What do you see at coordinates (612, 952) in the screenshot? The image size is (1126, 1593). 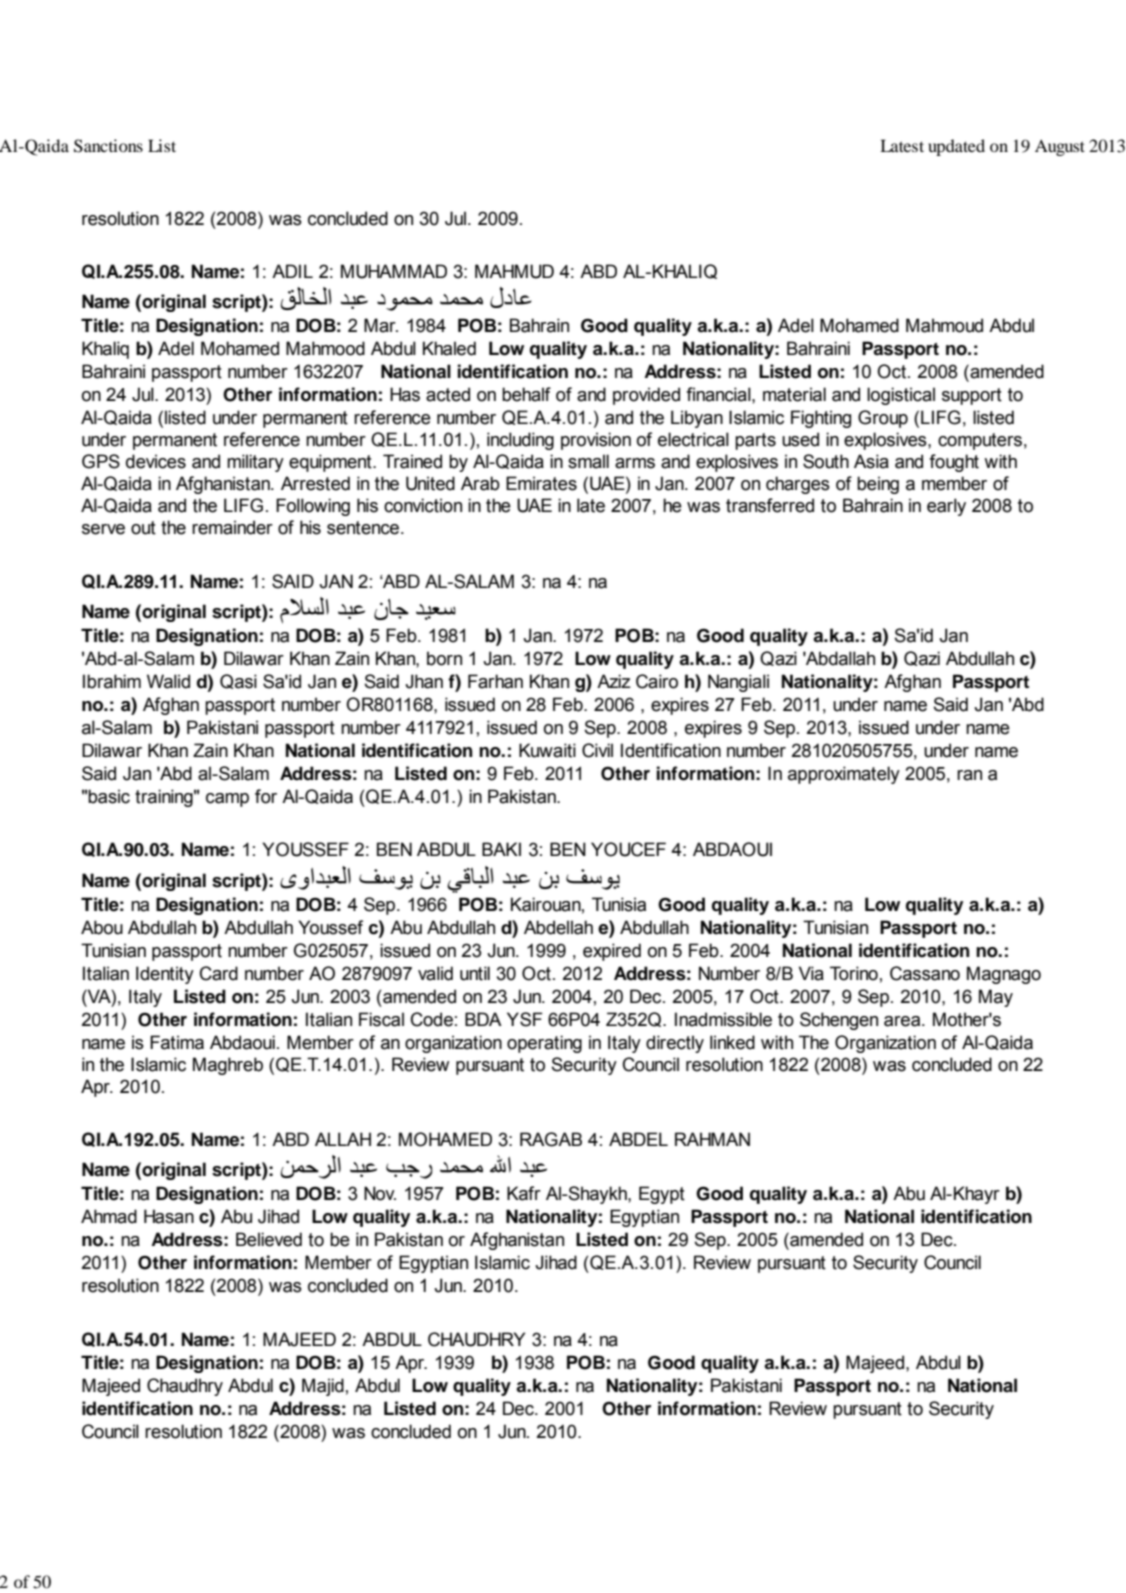 I see `expired` at bounding box center [612, 952].
